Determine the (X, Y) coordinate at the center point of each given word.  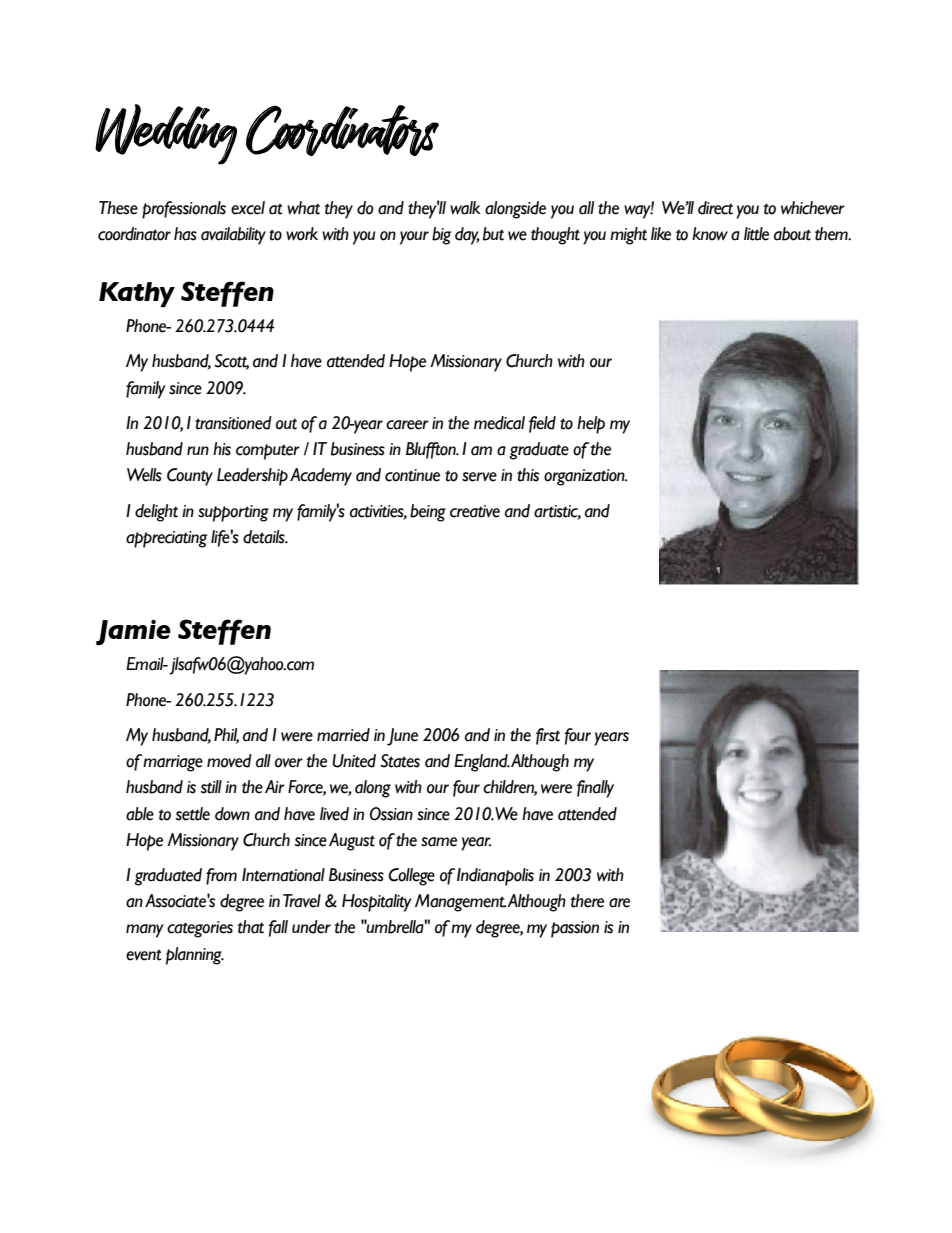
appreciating (167, 539)
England (482, 763)
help (591, 425)
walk (465, 208)
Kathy (137, 294)
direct (715, 208)
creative (475, 511)
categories (200, 929)
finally (595, 789)
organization (585, 477)
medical (499, 423)
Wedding (166, 134)
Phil (226, 736)
